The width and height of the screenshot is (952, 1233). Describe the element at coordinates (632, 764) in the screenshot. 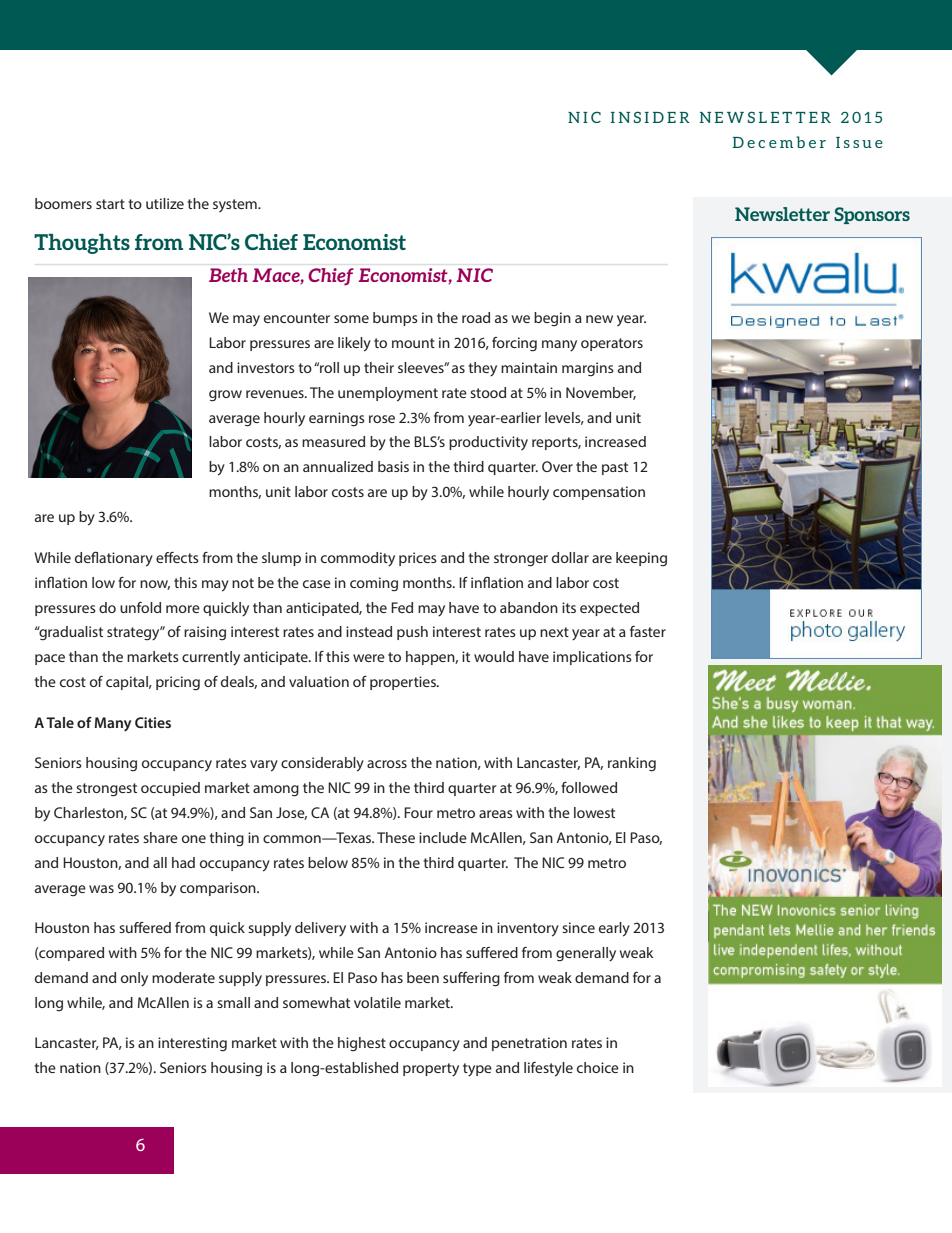

I see `ranking` at that location.
